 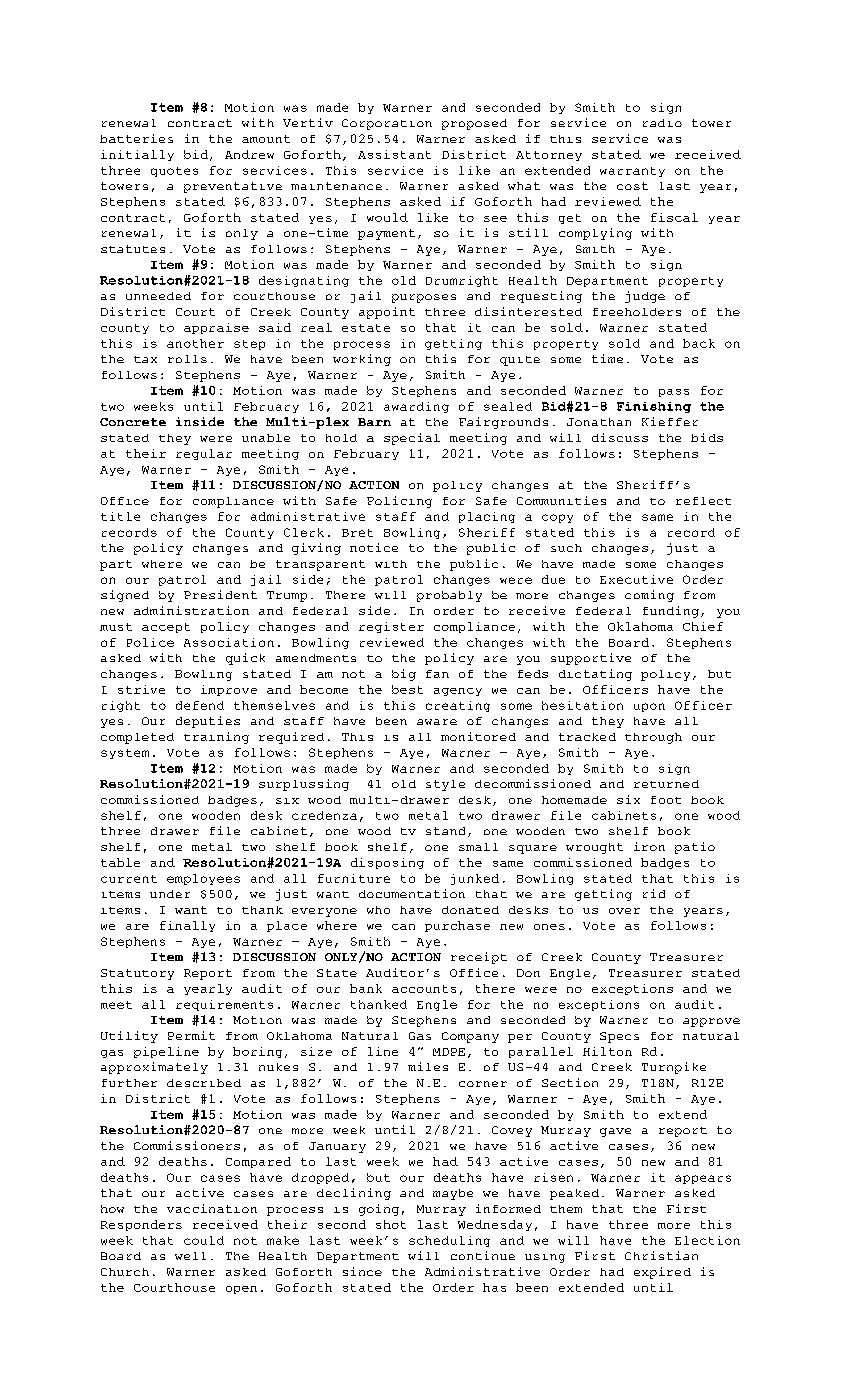 I want to click on upon, so click(x=649, y=707).
